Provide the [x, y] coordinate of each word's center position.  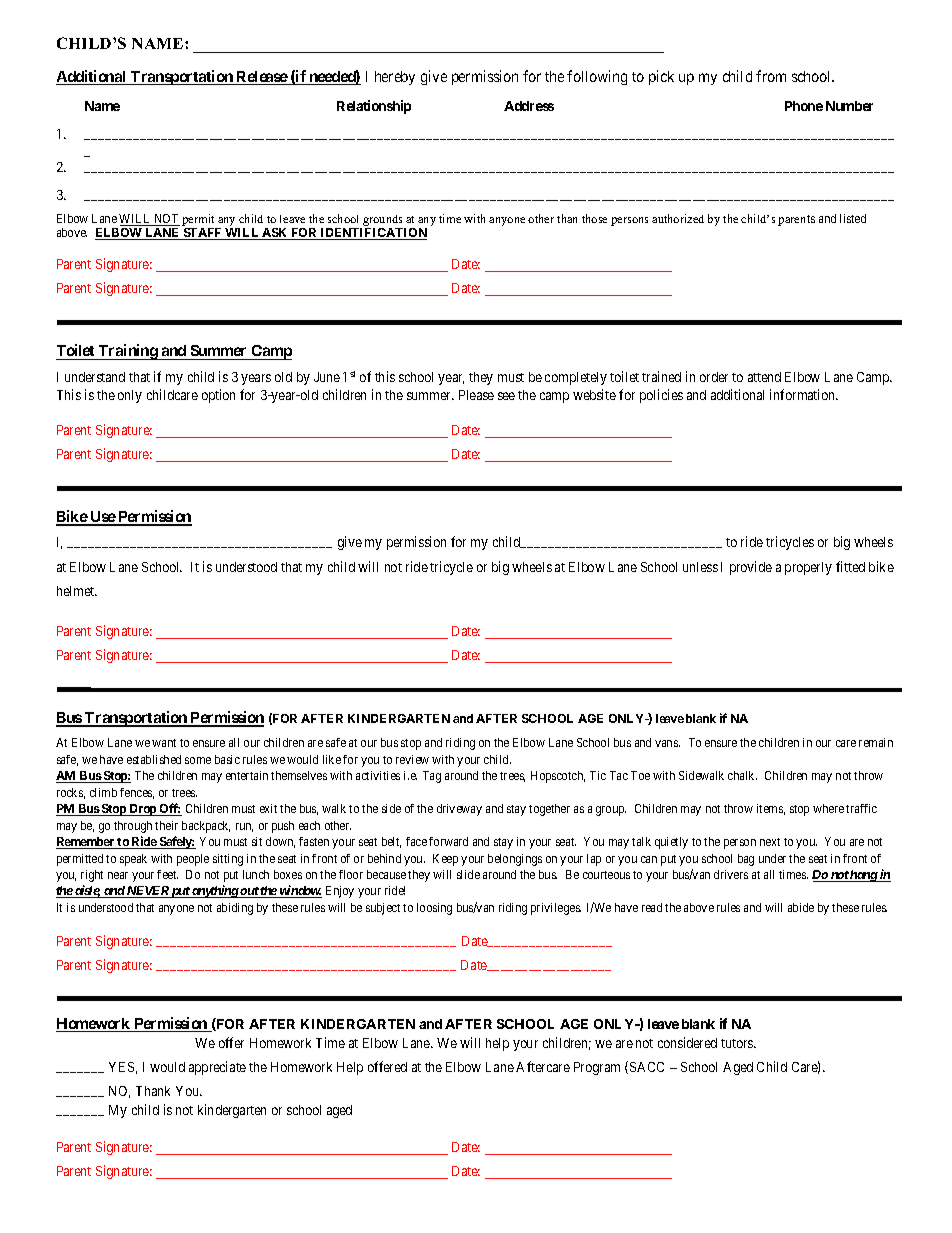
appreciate [217, 1068]
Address [529, 106]
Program [597, 1068]
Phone [804, 106]
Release [262, 78]
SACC [647, 1067]
